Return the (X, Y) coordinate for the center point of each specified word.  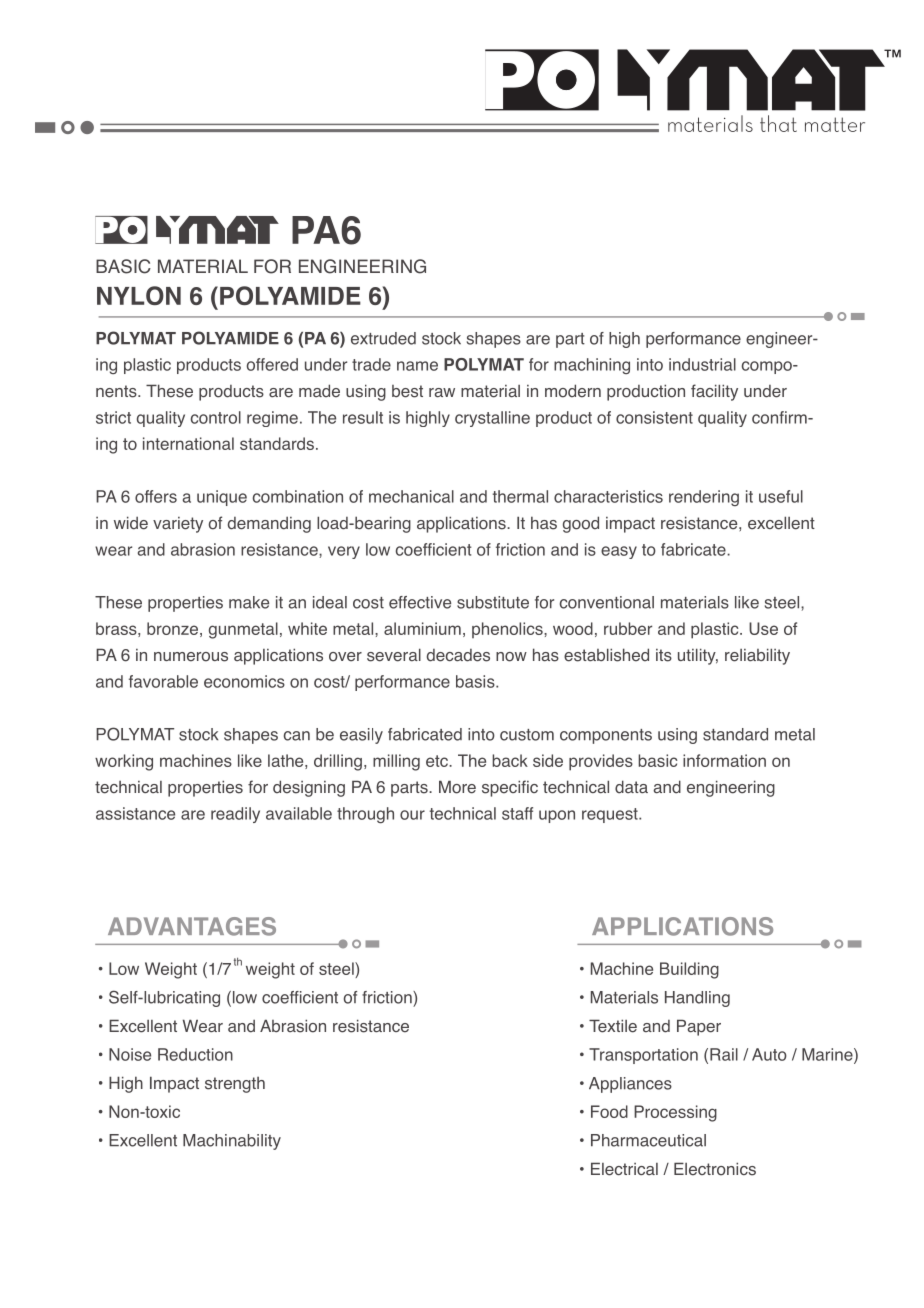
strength (235, 1084)
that (778, 123)
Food (609, 1111)
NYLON (139, 295)
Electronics (715, 1169)
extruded (383, 338)
